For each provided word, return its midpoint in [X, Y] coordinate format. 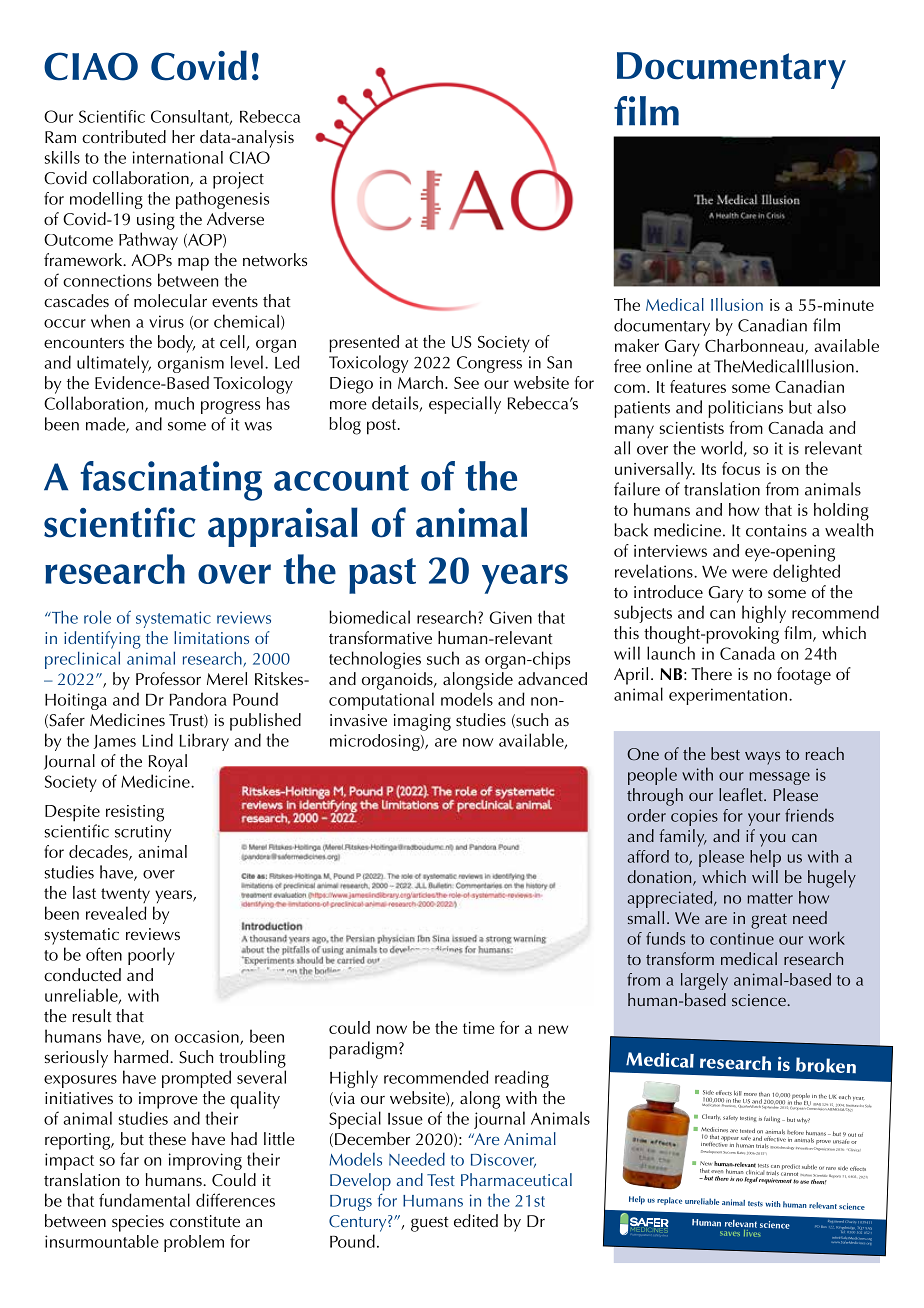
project [238, 180]
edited [476, 1220]
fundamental [144, 1200]
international [178, 157]
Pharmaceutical [516, 1179]
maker [637, 345]
